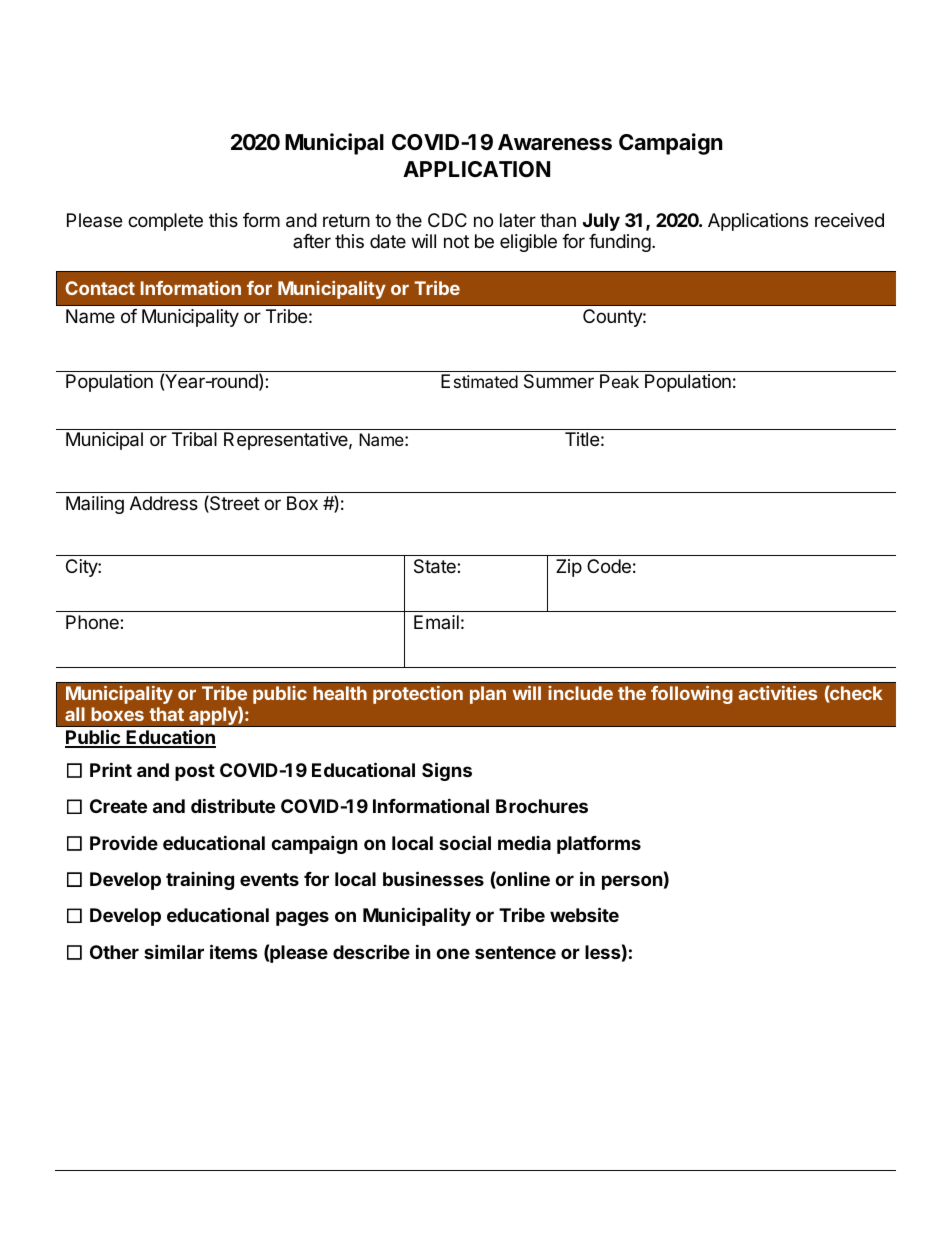 The height and width of the screenshot is (1233, 952). What do you see at coordinates (447, 220) in the screenshot?
I see `CDC` at bounding box center [447, 220].
